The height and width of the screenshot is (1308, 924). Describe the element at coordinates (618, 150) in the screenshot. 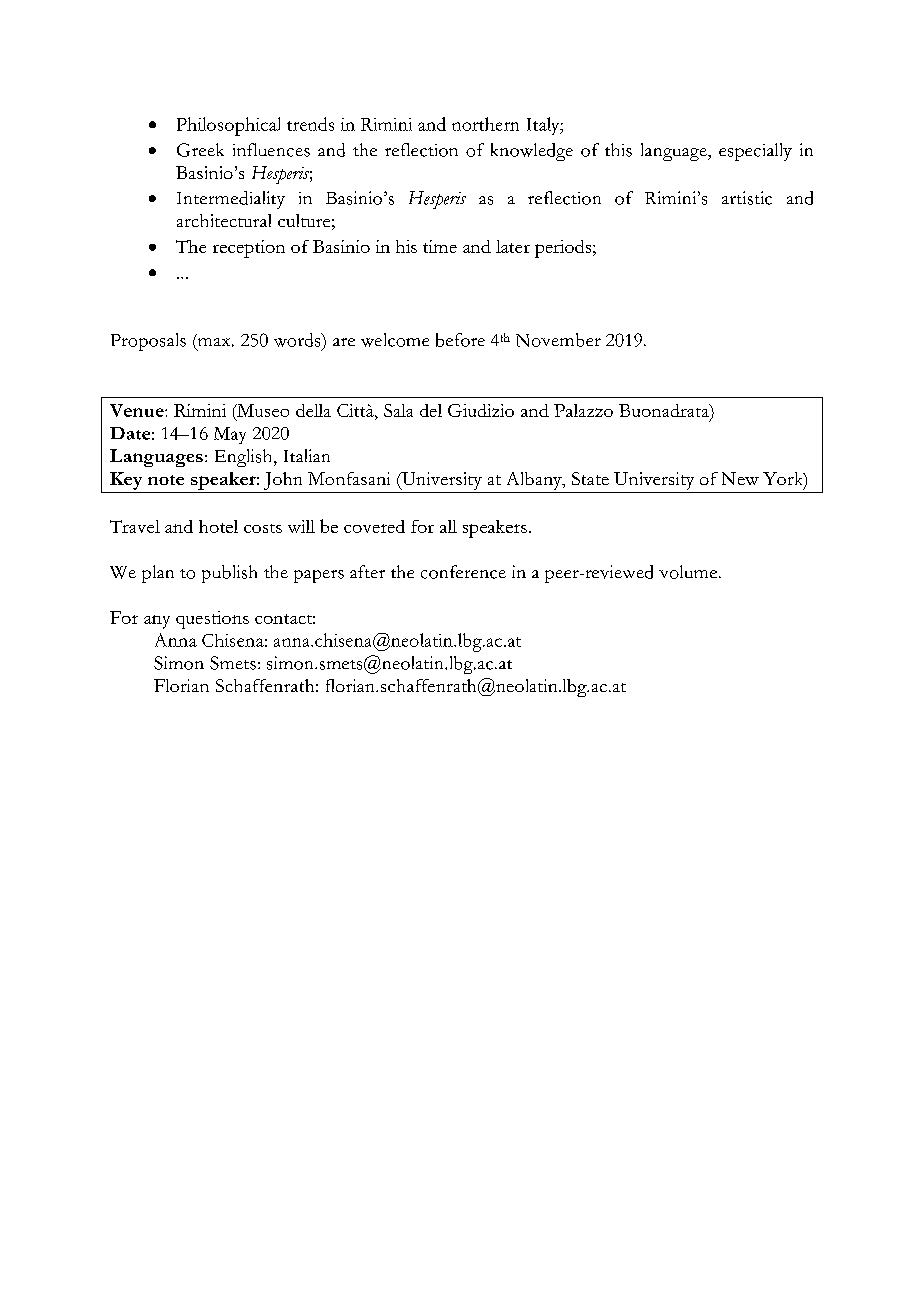

I see `this` at that location.
